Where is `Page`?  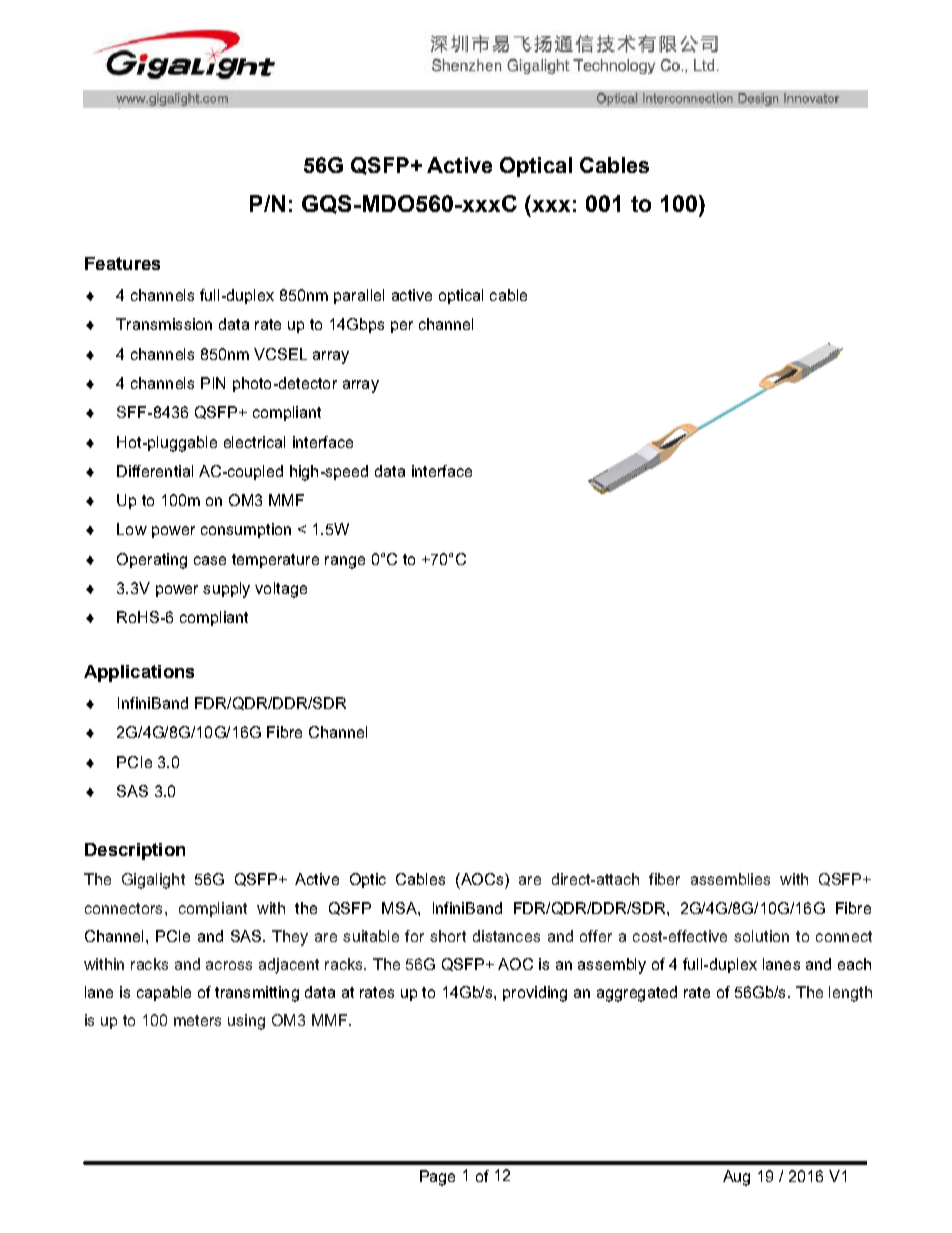
Page is located at coordinates (437, 1178).
